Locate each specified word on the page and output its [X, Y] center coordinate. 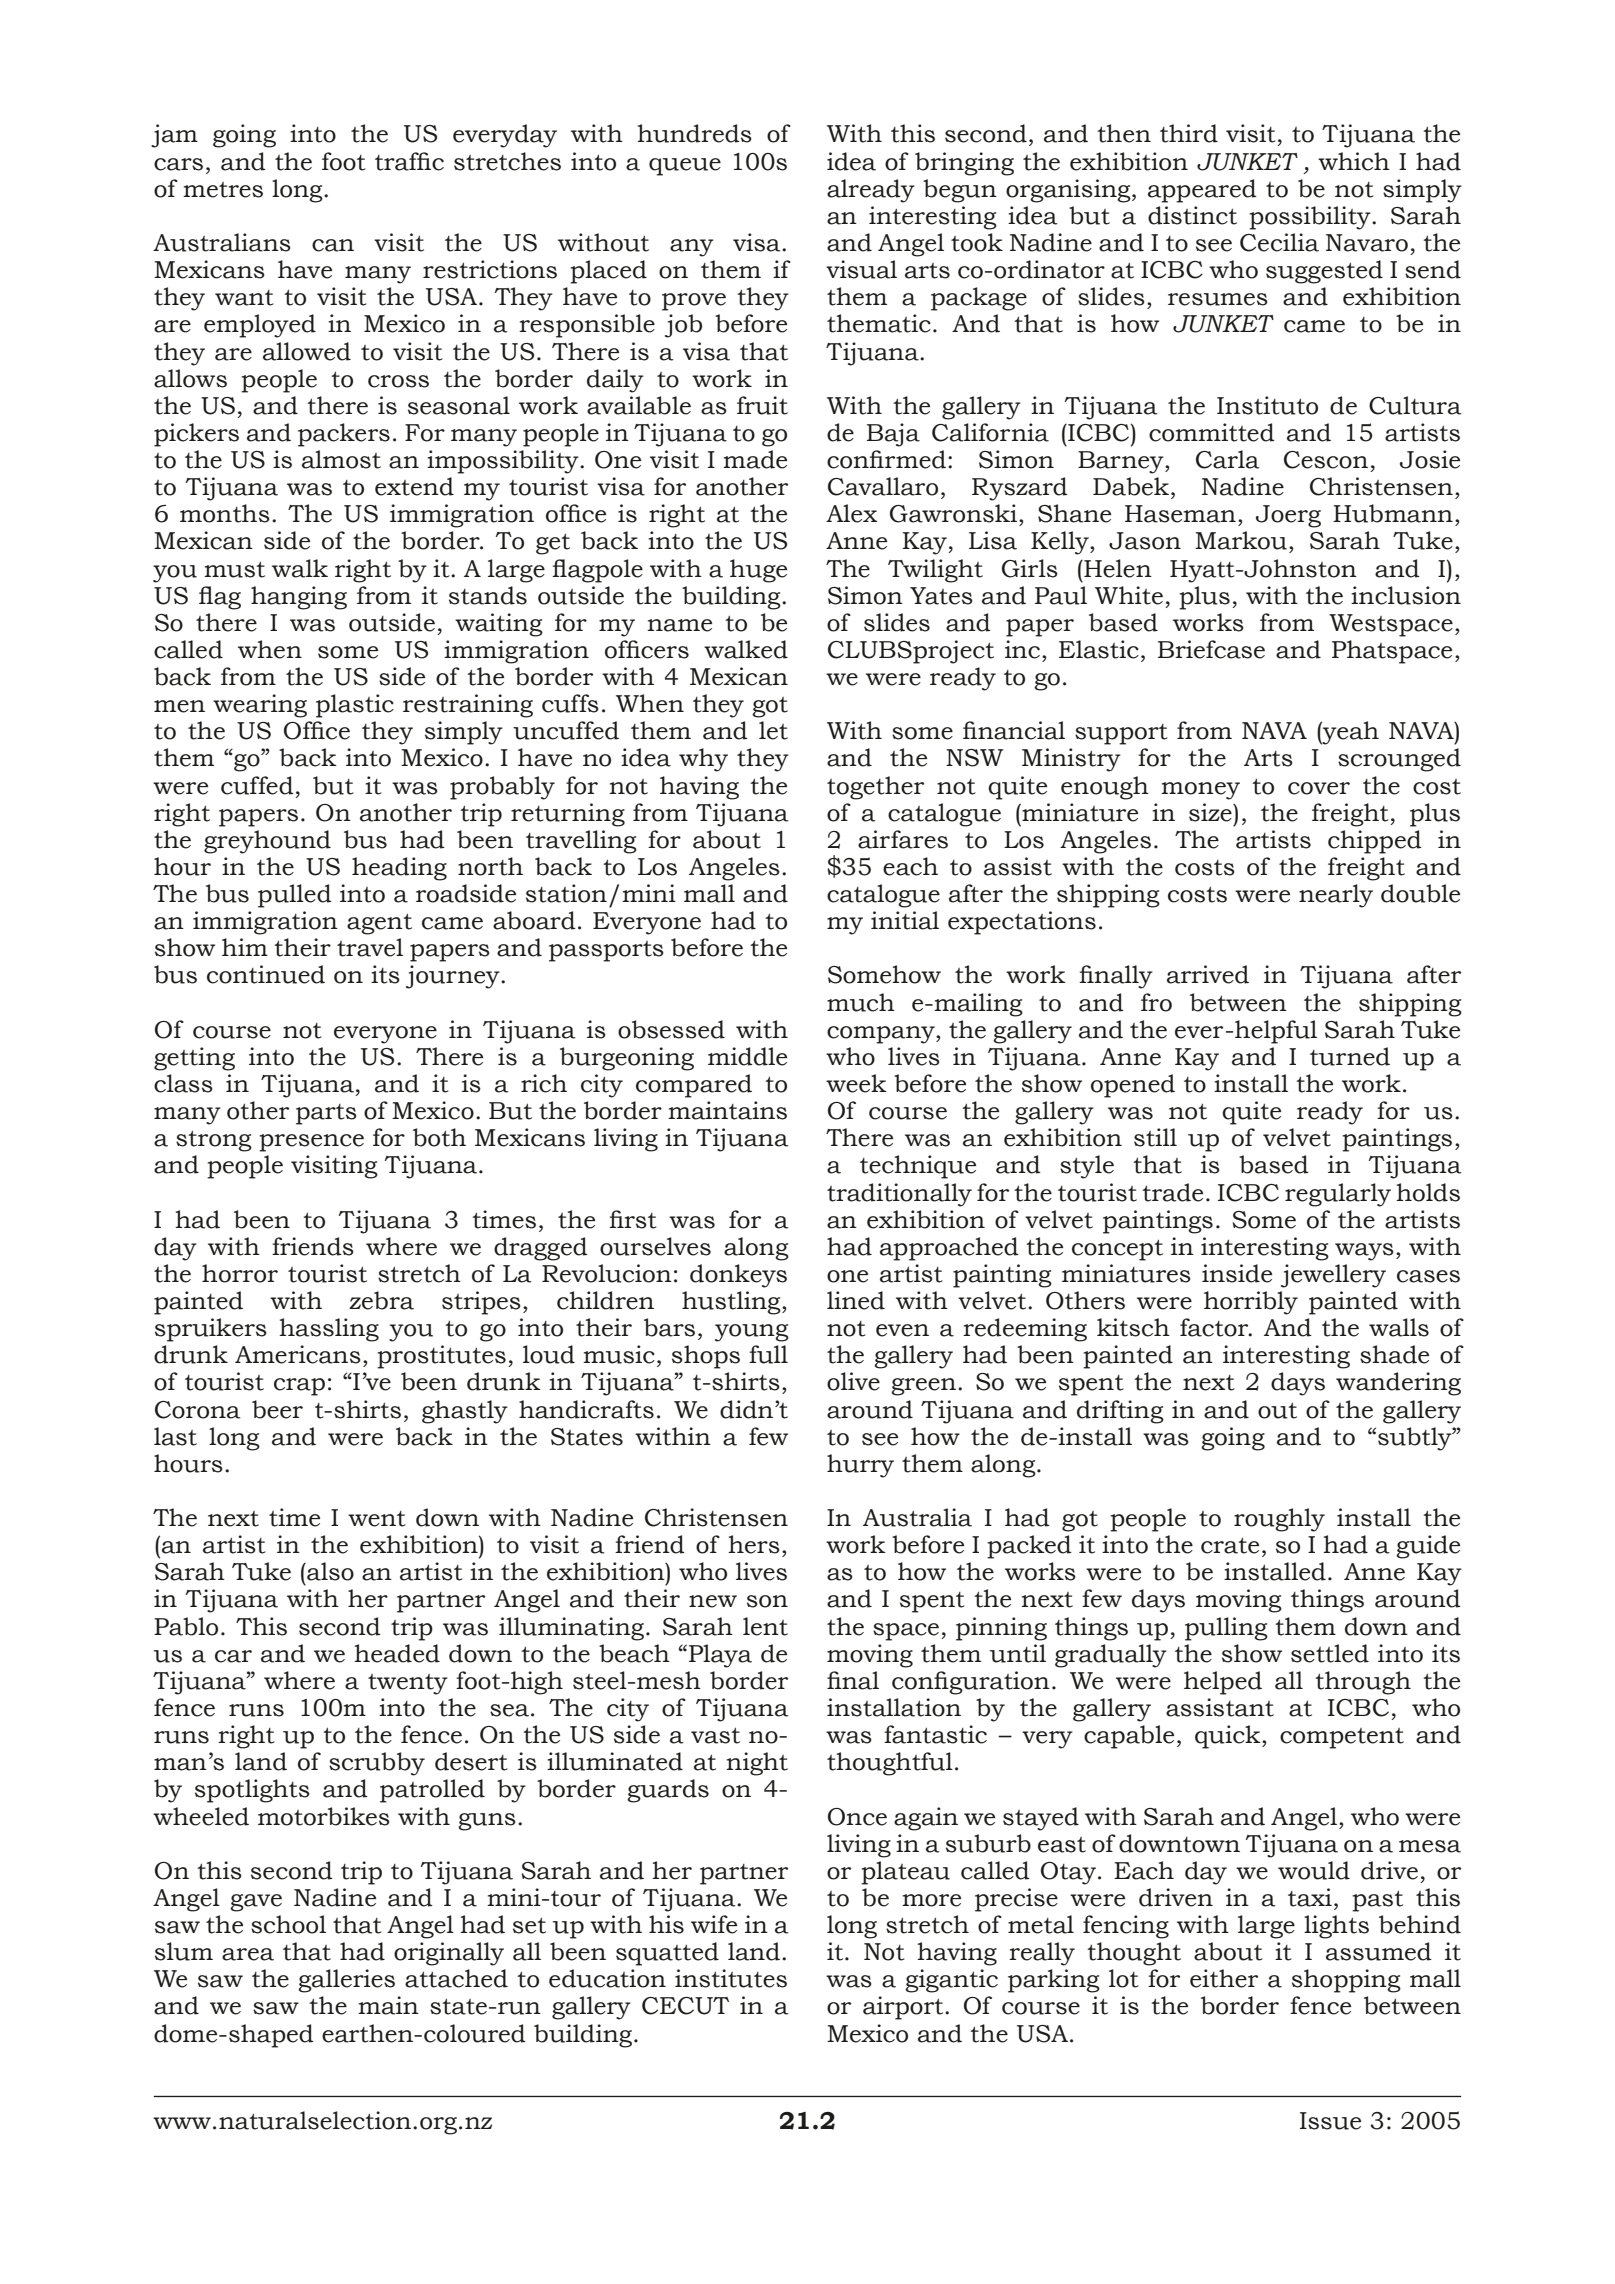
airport [904, 2008]
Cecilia [1279, 242]
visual [861, 269]
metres [223, 190]
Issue [1330, 2121]
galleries [346, 1981]
